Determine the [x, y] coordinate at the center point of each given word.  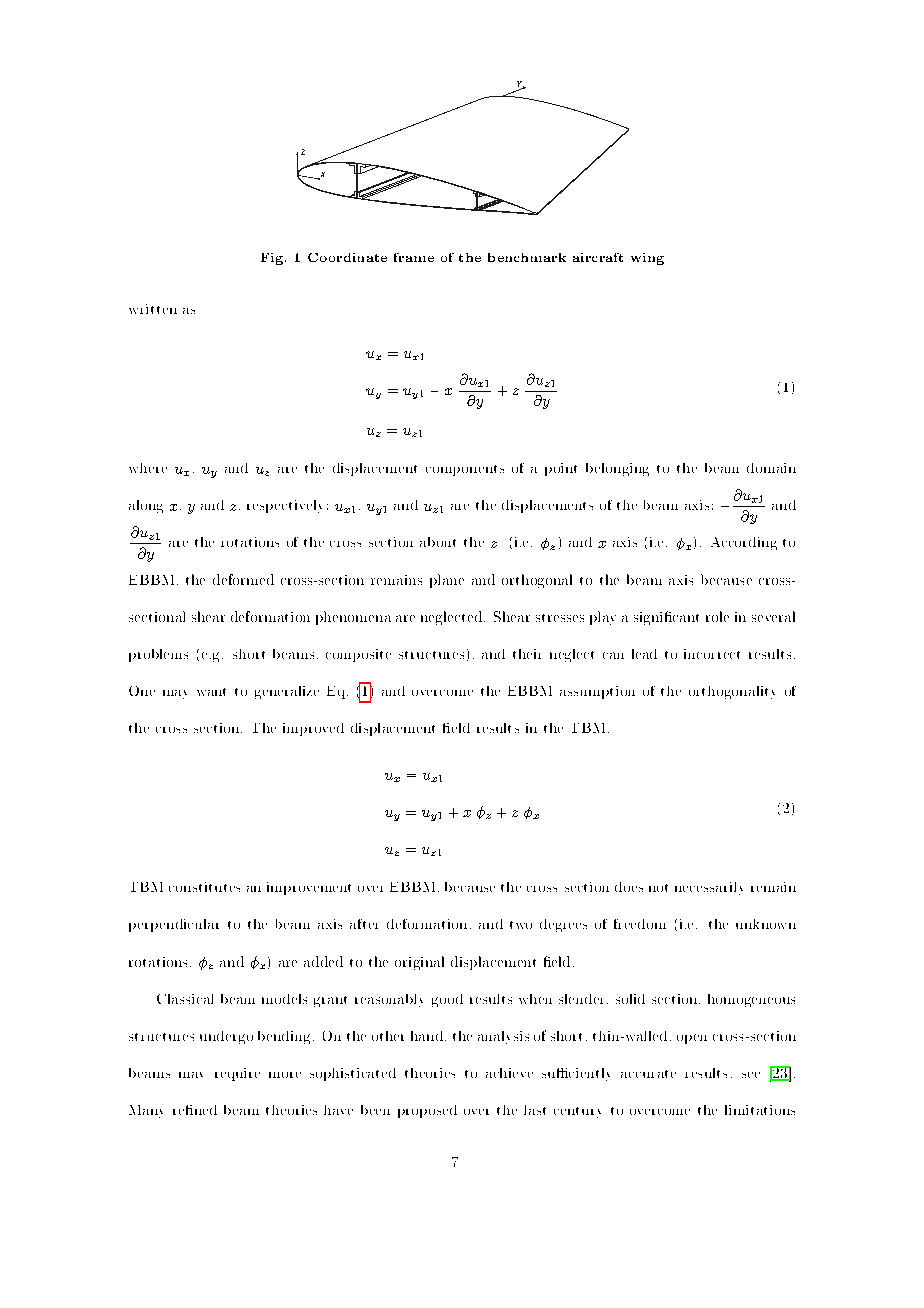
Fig [273, 259]
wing [647, 259]
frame [414, 257]
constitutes [204, 887]
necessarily [709, 888]
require [237, 1074]
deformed [243, 579]
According [744, 543]
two [521, 925]
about [438, 542]
